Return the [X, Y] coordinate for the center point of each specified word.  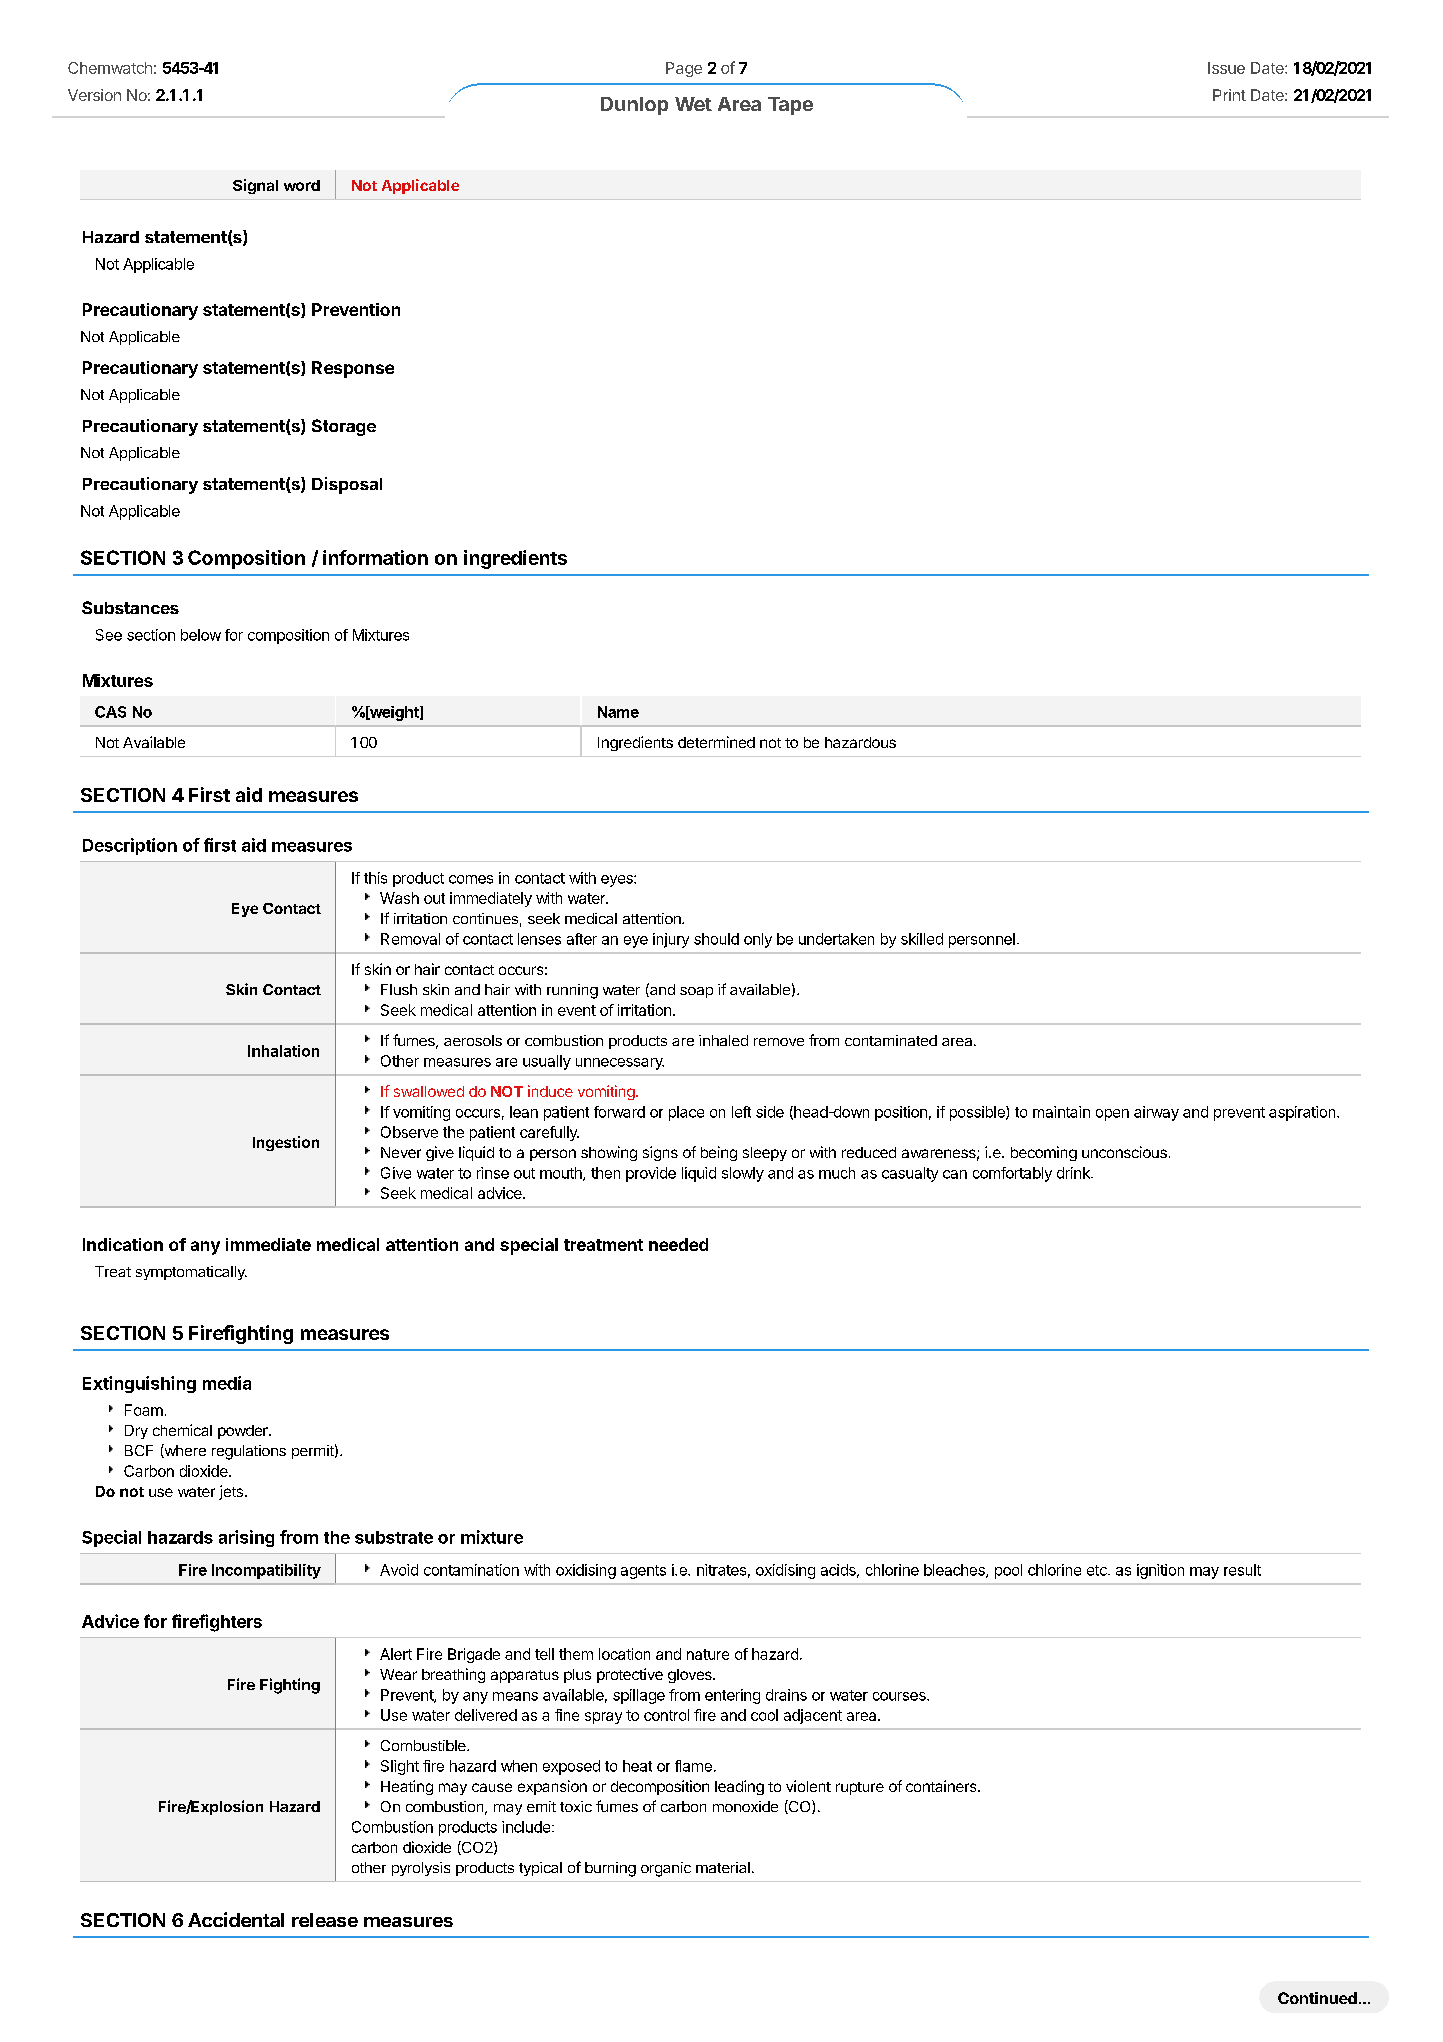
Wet [693, 104]
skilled [922, 939]
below [201, 635]
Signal [255, 186]
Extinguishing [139, 1384]
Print [1229, 95]
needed [678, 1244]
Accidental [236, 1919]
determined [716, 742]
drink [1074, 1173]
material [723, 1867]
